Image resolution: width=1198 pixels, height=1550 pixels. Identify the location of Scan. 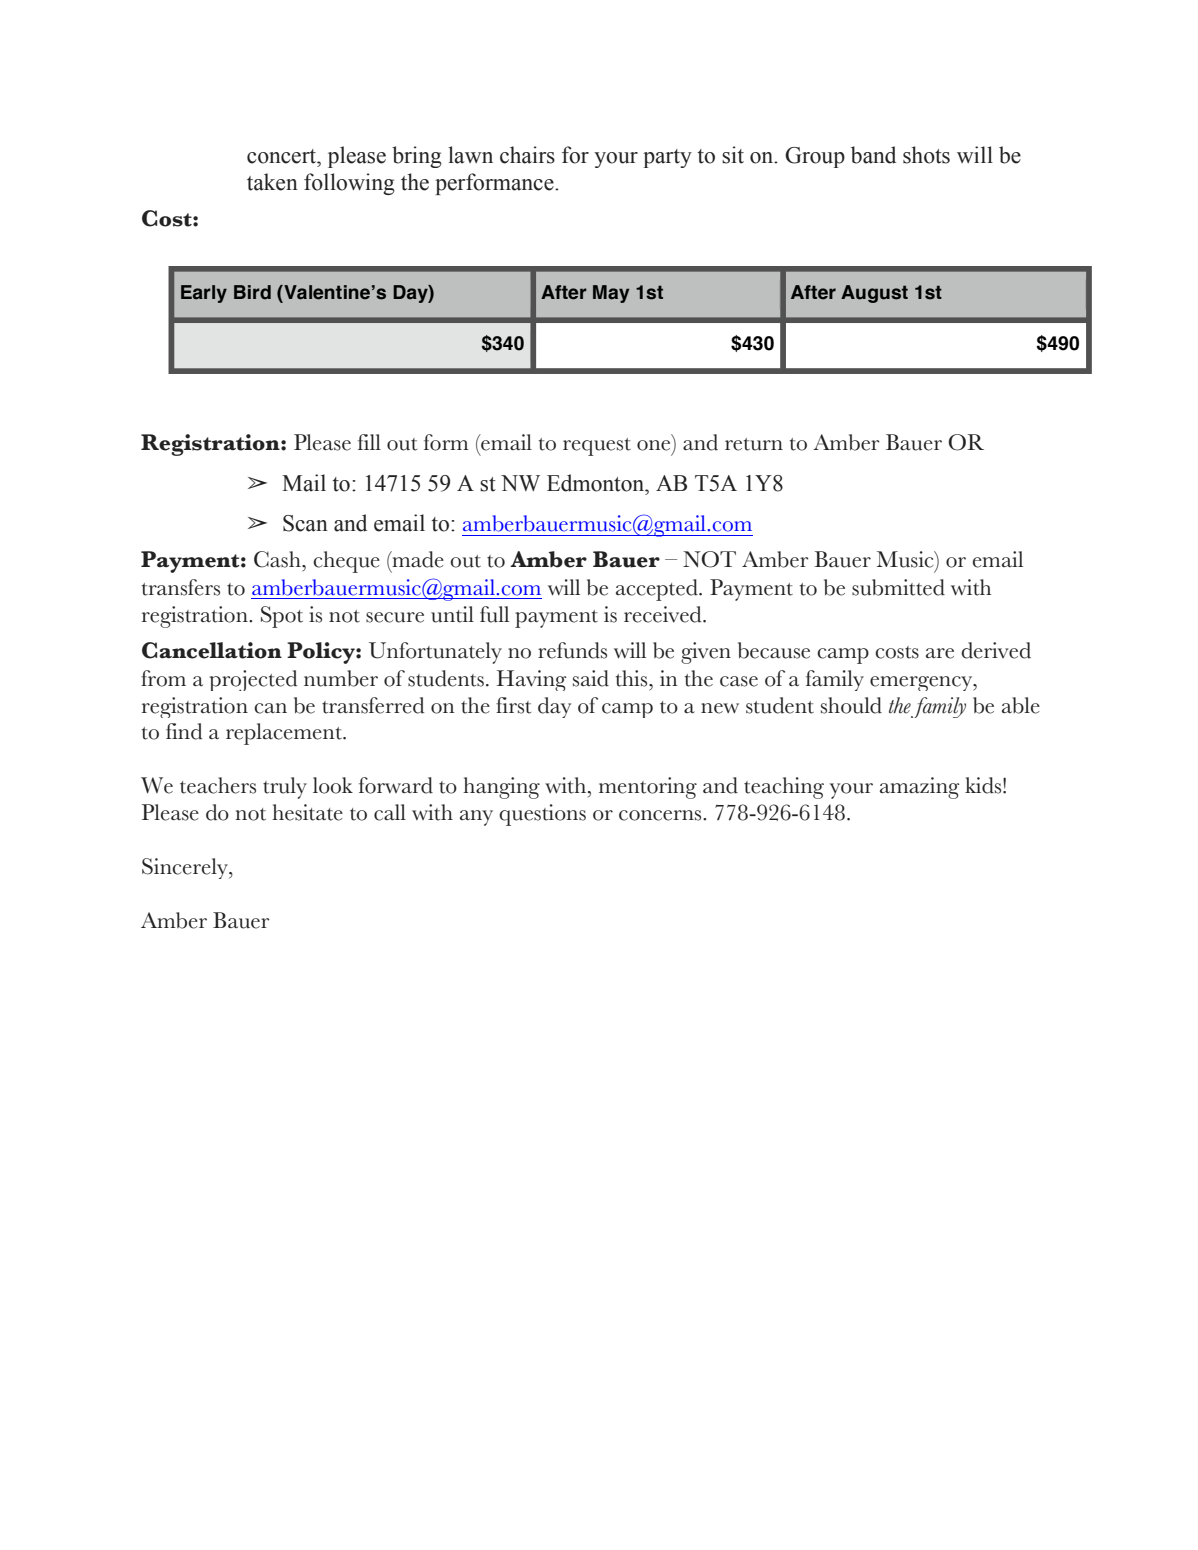
(305, 523).
